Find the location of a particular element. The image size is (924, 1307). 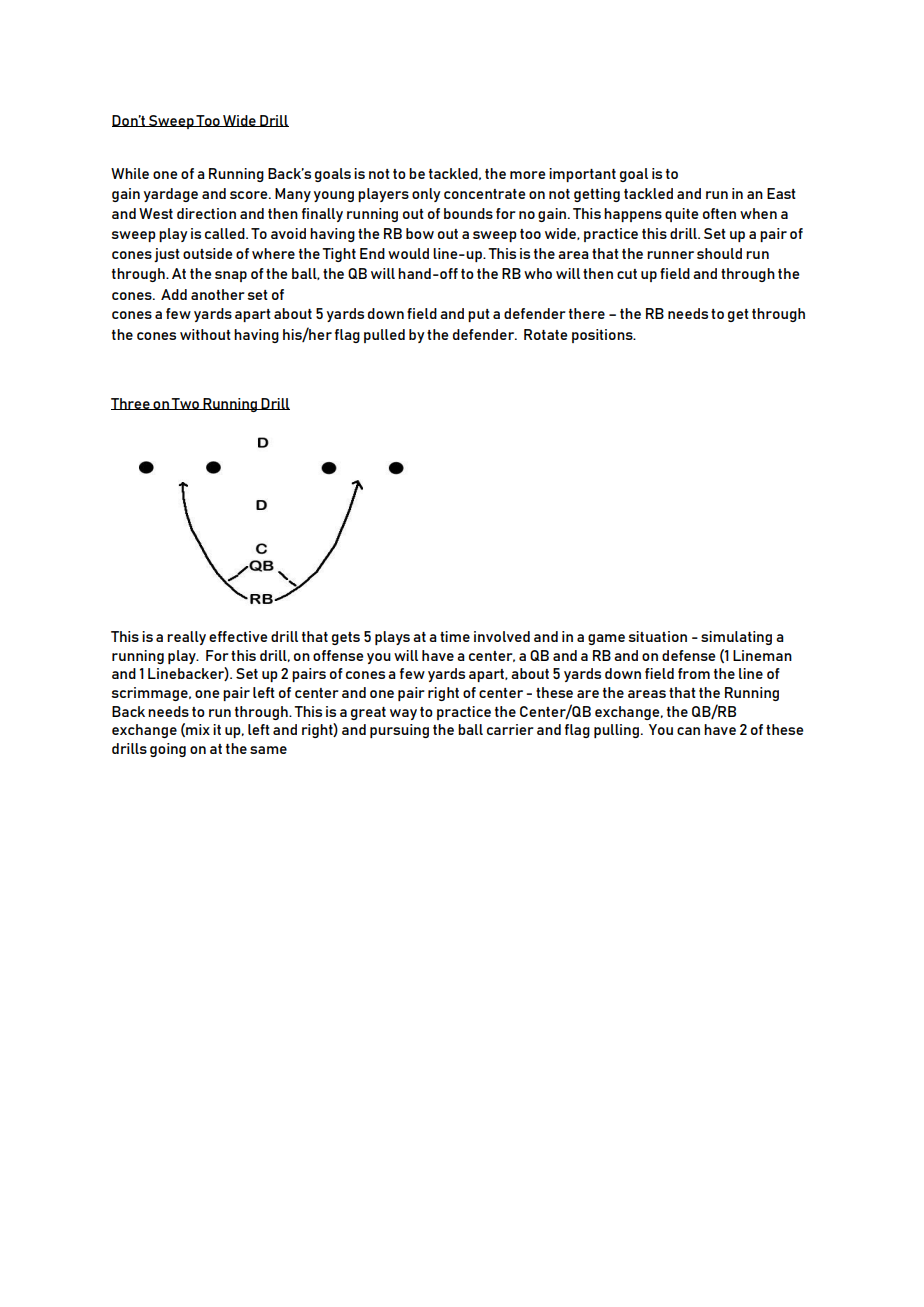

pulled is located at coordinates (384, 336).
